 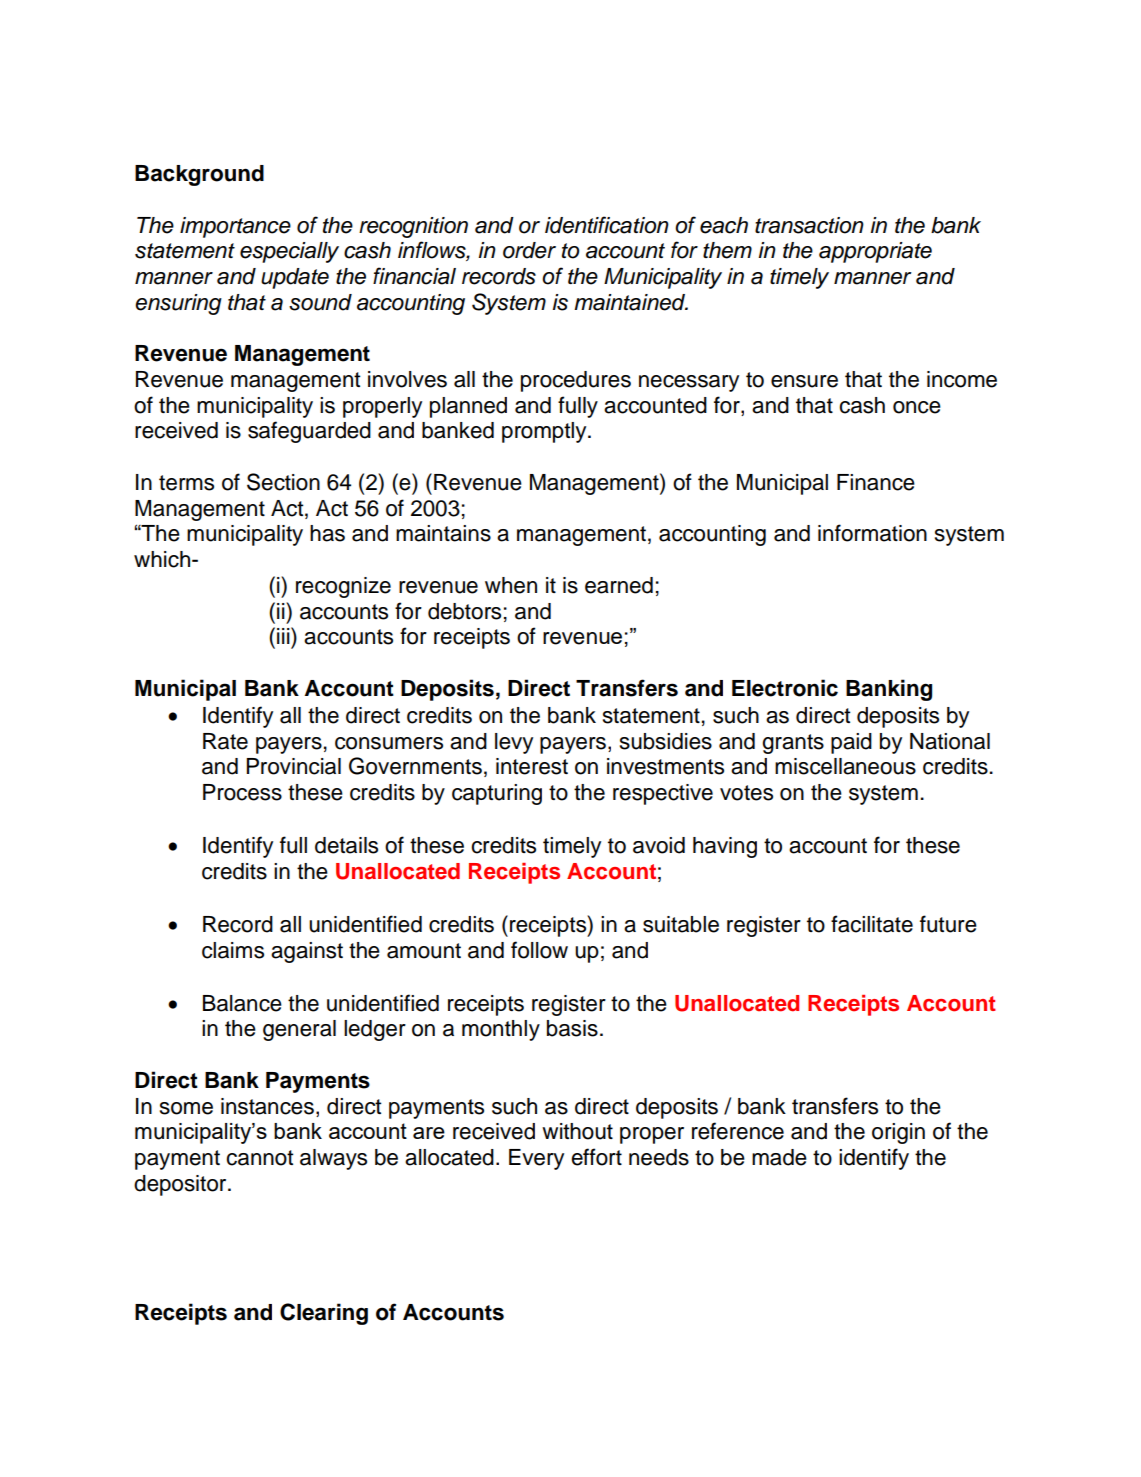 I want to click on Clearing, so click(x=324, y=1314).
